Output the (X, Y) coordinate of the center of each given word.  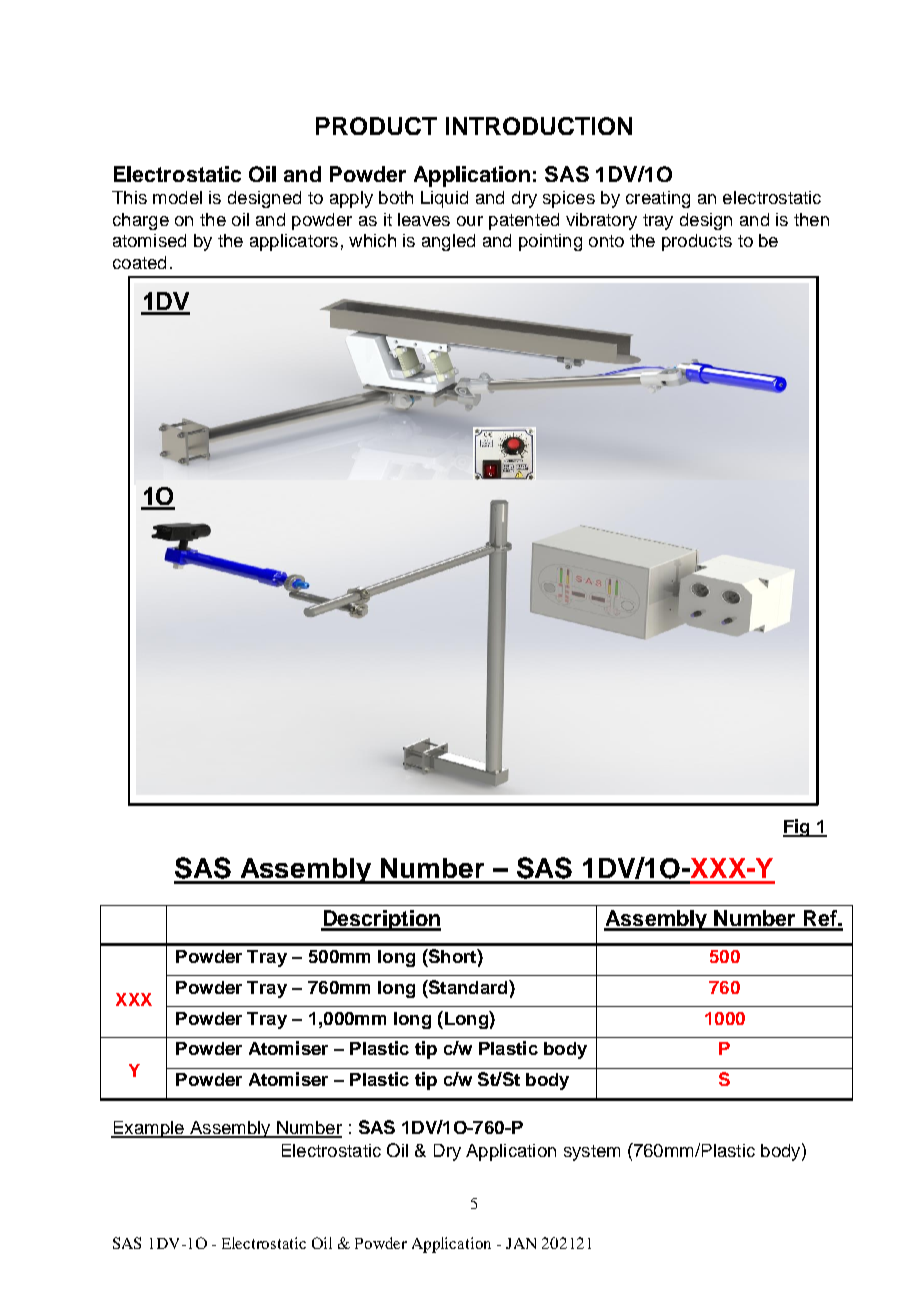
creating (658, 199)
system (592, 1153)
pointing (550, 242)
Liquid (444, 199)
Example (148, 1129)
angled (448, 242)
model (177, 197)
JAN (521, 1243)
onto (606, 241)
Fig (797, 828)
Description (381, 920)
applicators (294, 242)
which (372, 240)
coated (139, 262)
